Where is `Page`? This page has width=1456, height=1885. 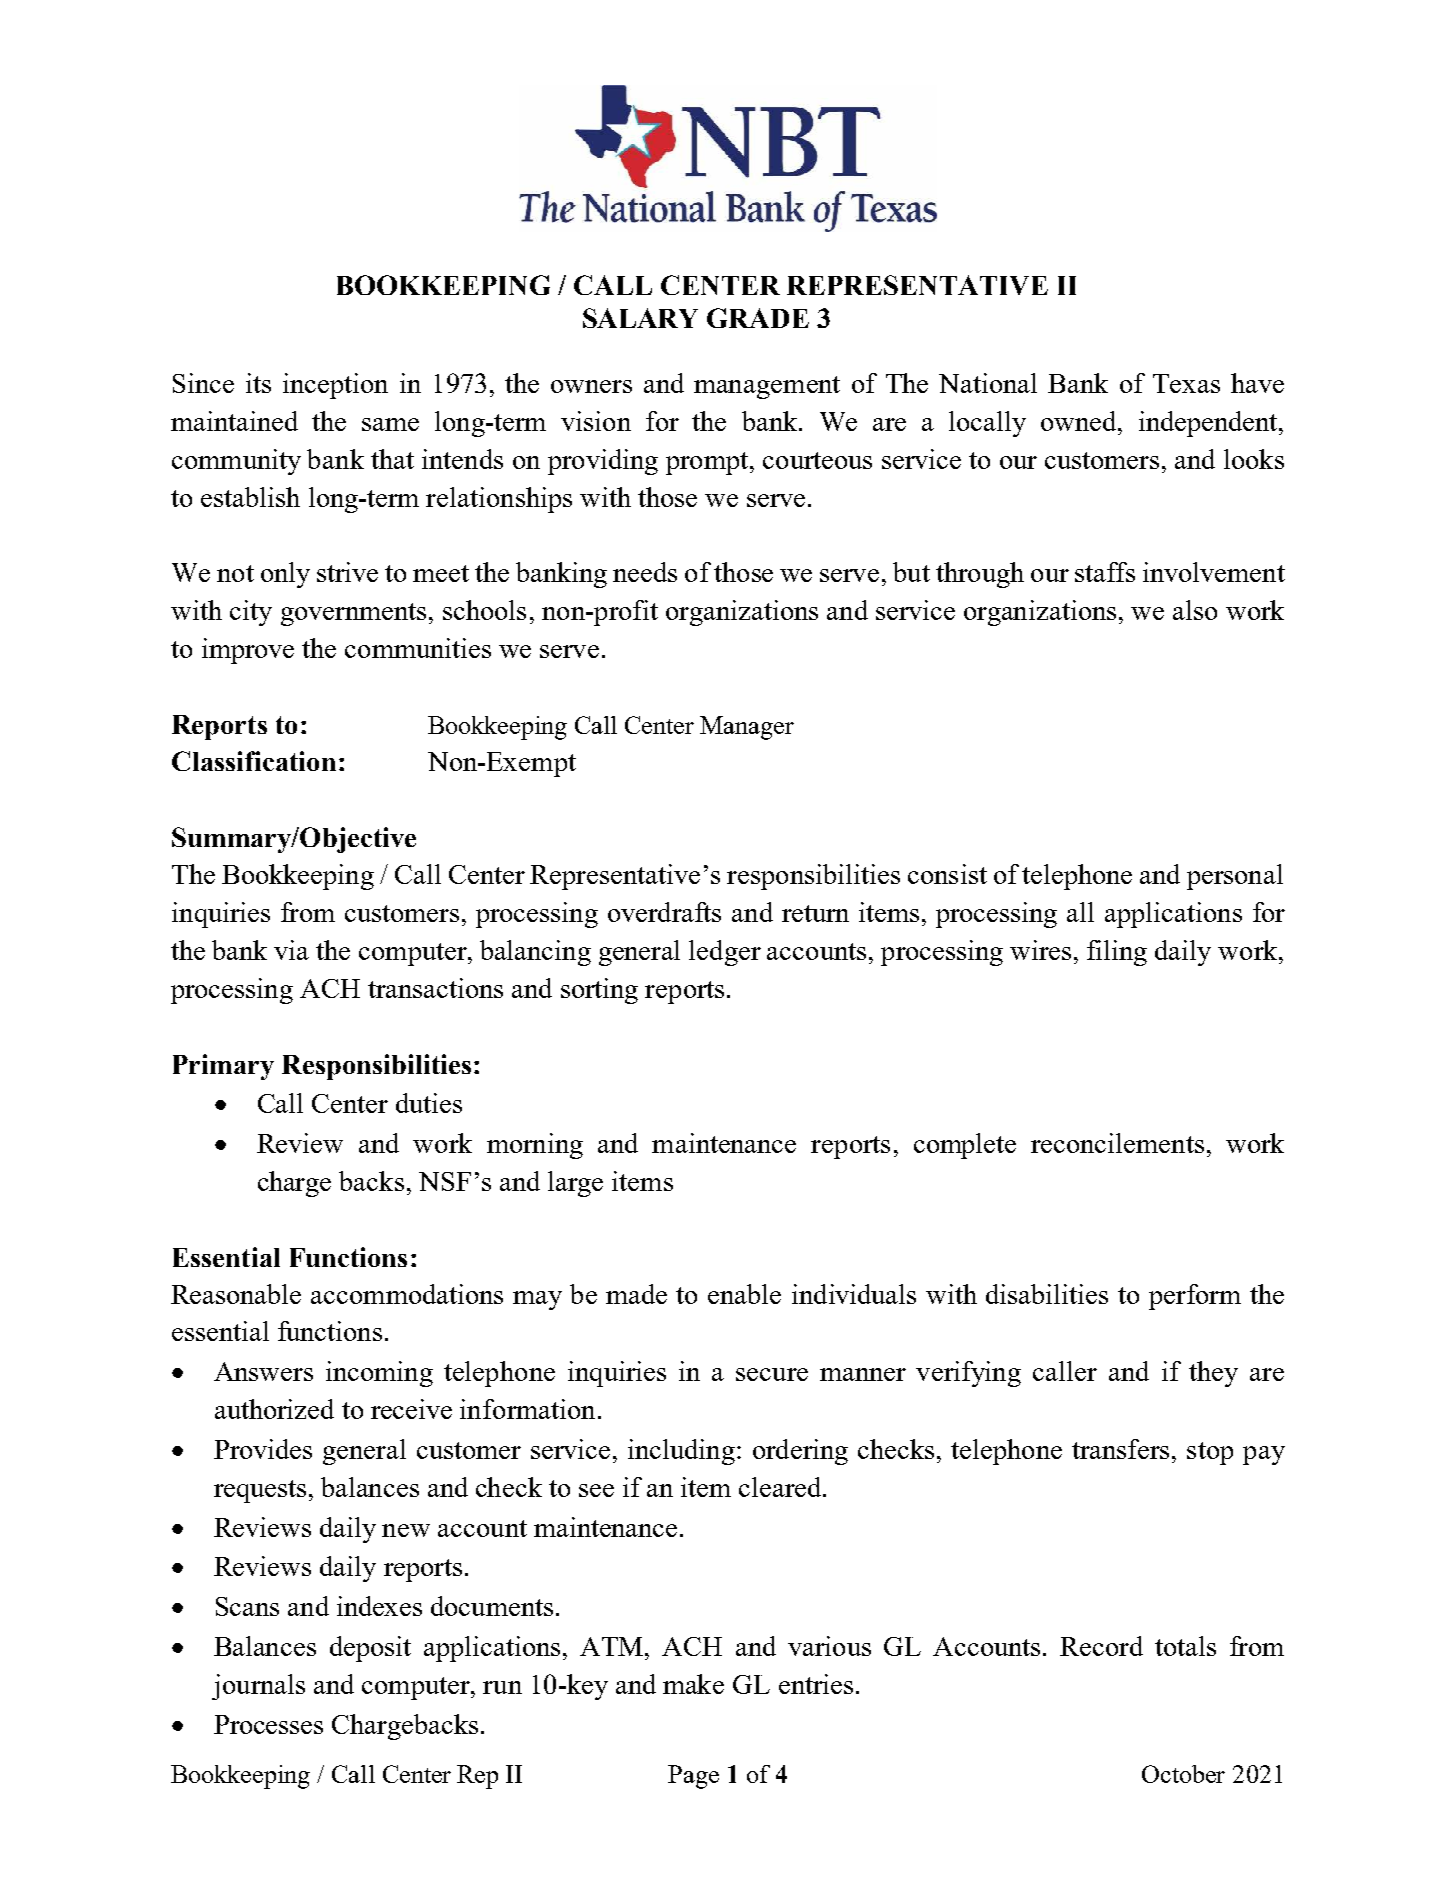 Page is located at coordinates (693, 1777).
